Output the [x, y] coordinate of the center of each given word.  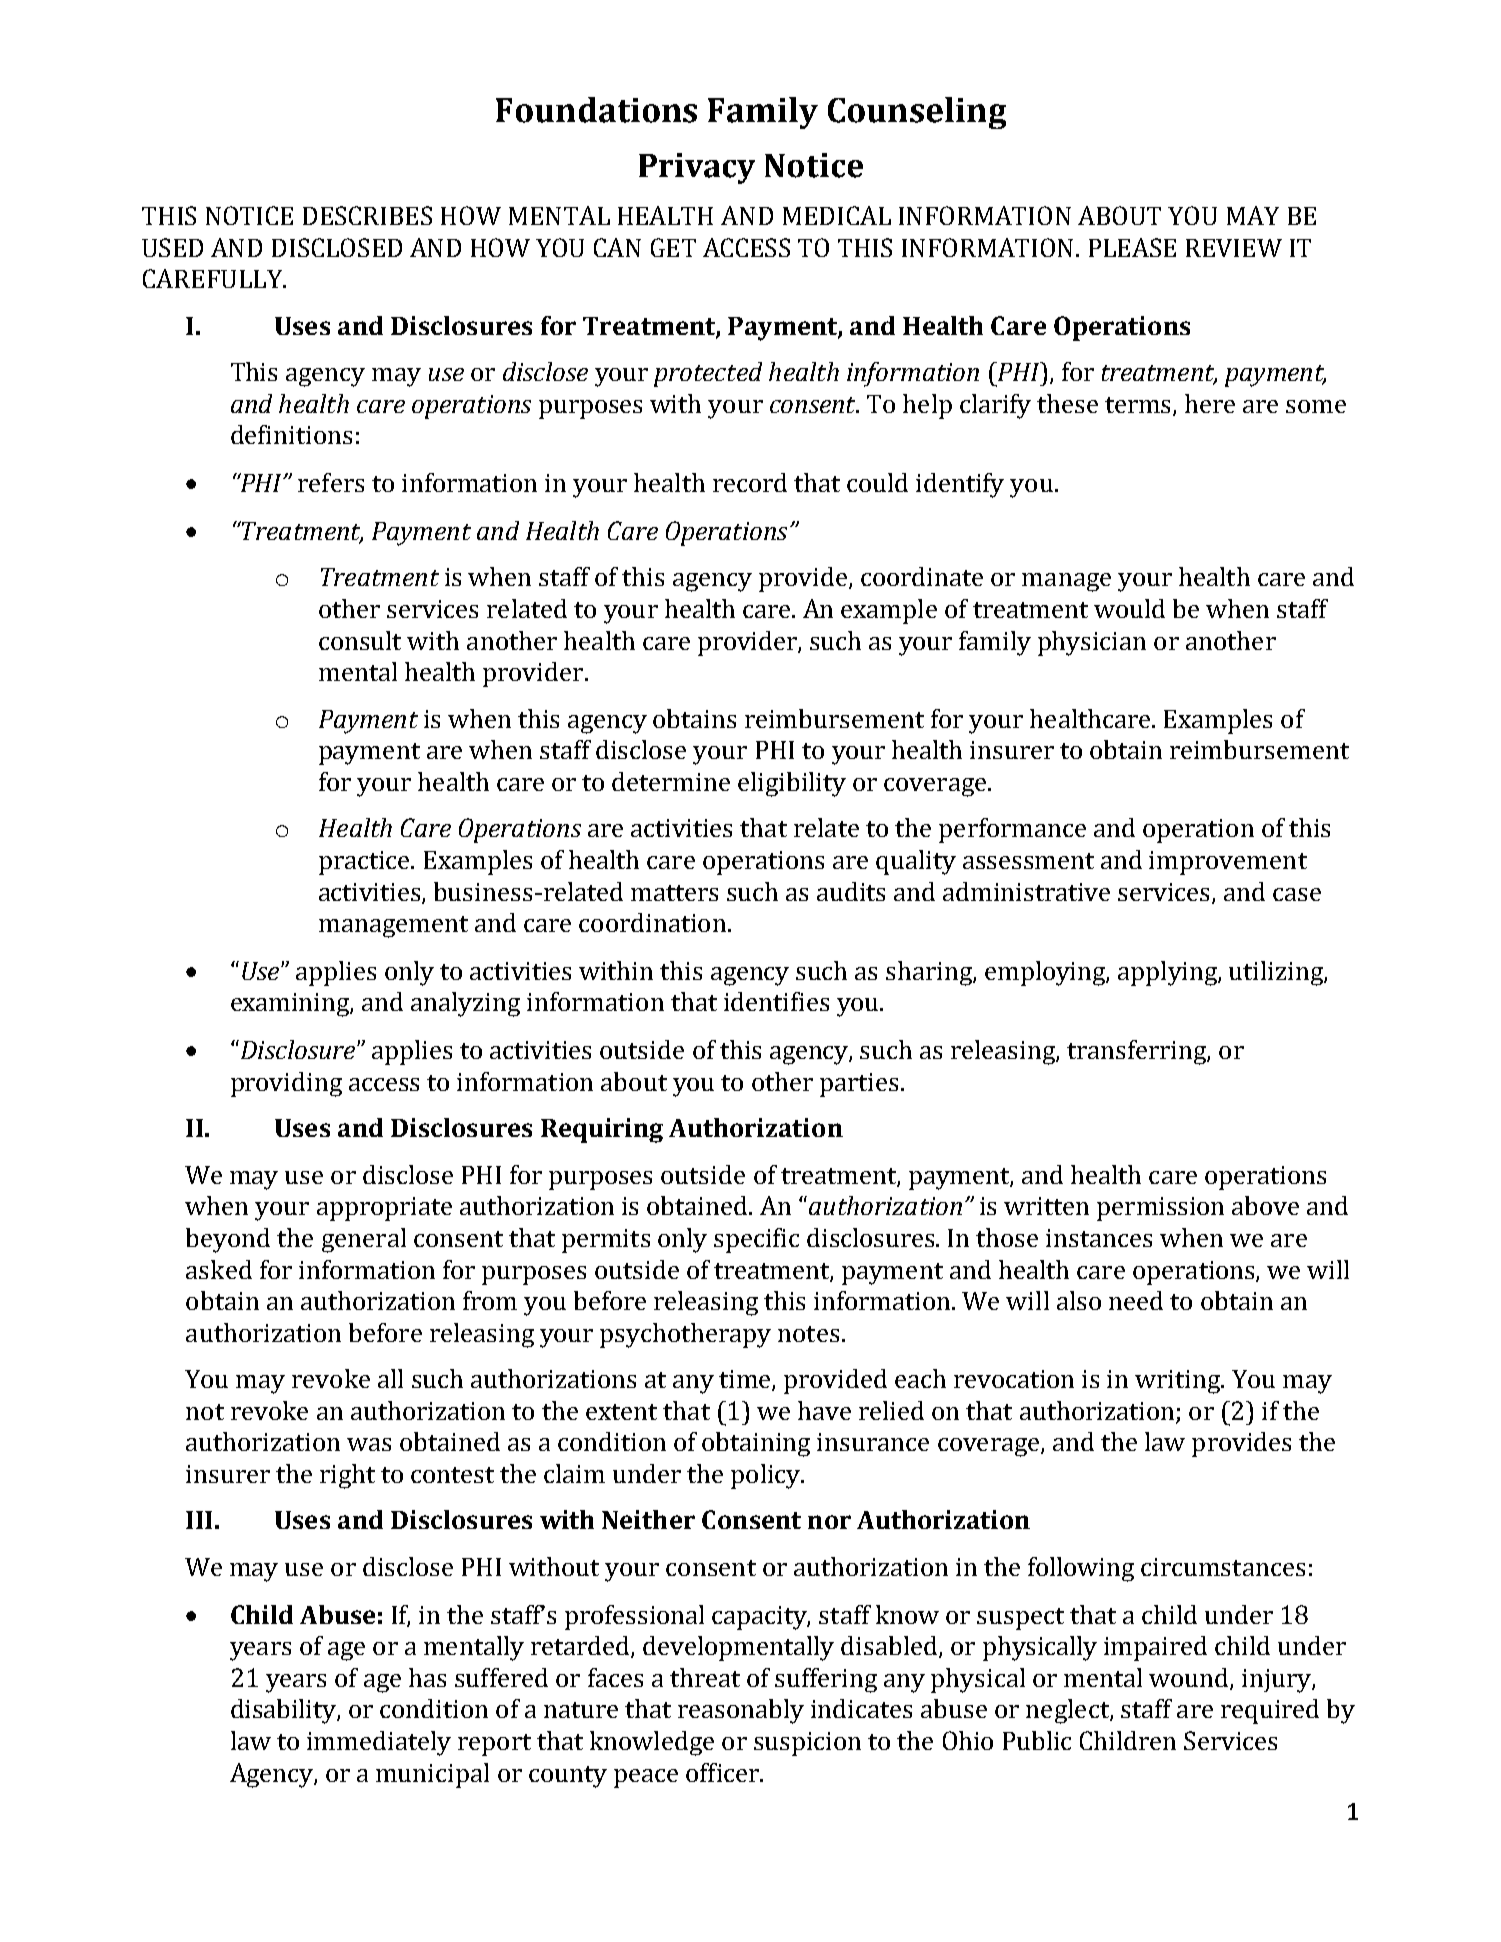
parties [859, 1085]
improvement [1228, 863]
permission [1160, 1209]
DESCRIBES [367, 215]
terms [1139, 406]
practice [365, 863]
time [746, 1380]
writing [1179, 1382]
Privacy [697, 168]
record [750, 482]
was [369, 1444]
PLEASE [1132, 247]
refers [331, 482]
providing [286, 1084]
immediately [379, 1743]
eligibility [792, 784]
